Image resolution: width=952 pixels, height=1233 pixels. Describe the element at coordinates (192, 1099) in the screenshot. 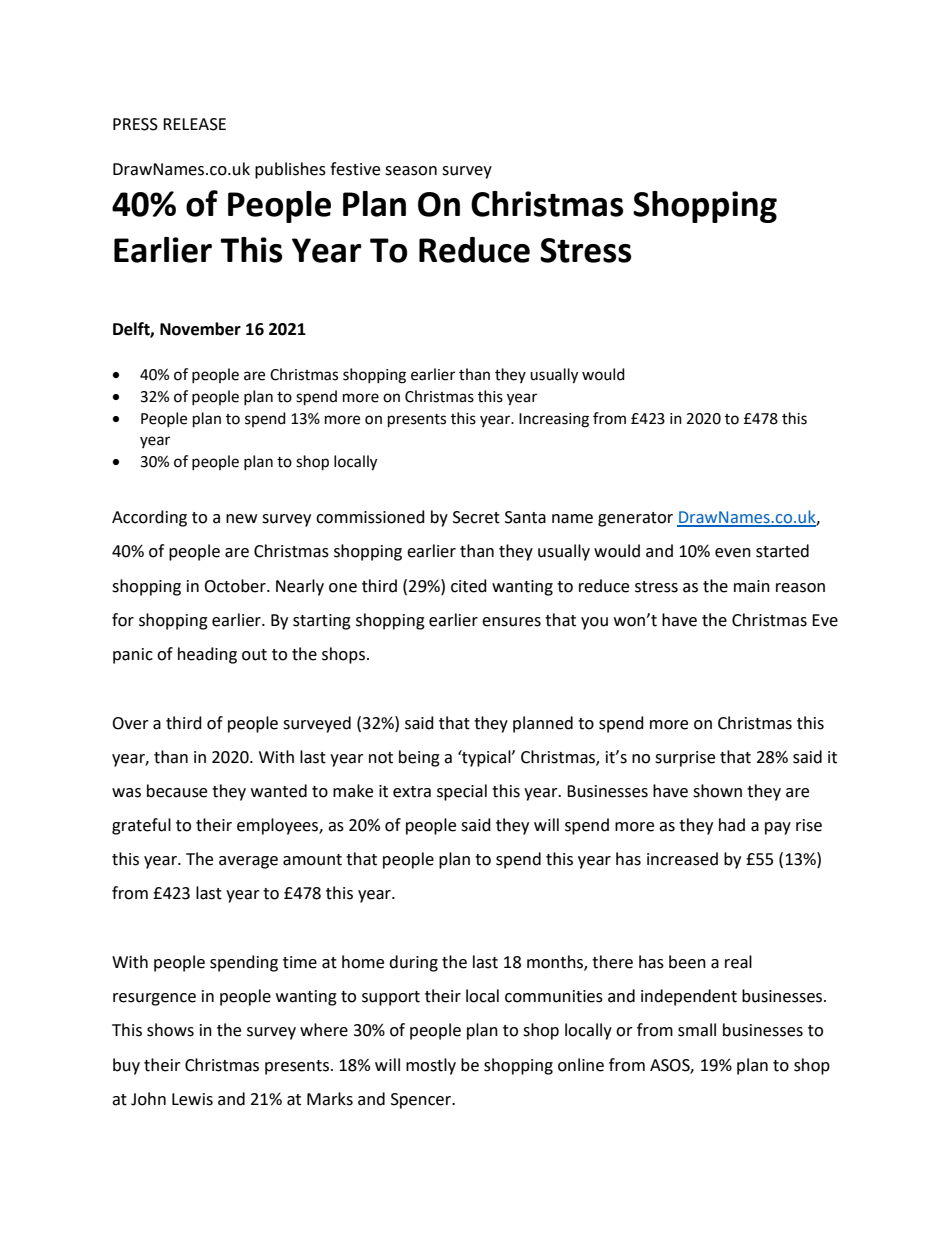

I see `Lewis` at that location.
